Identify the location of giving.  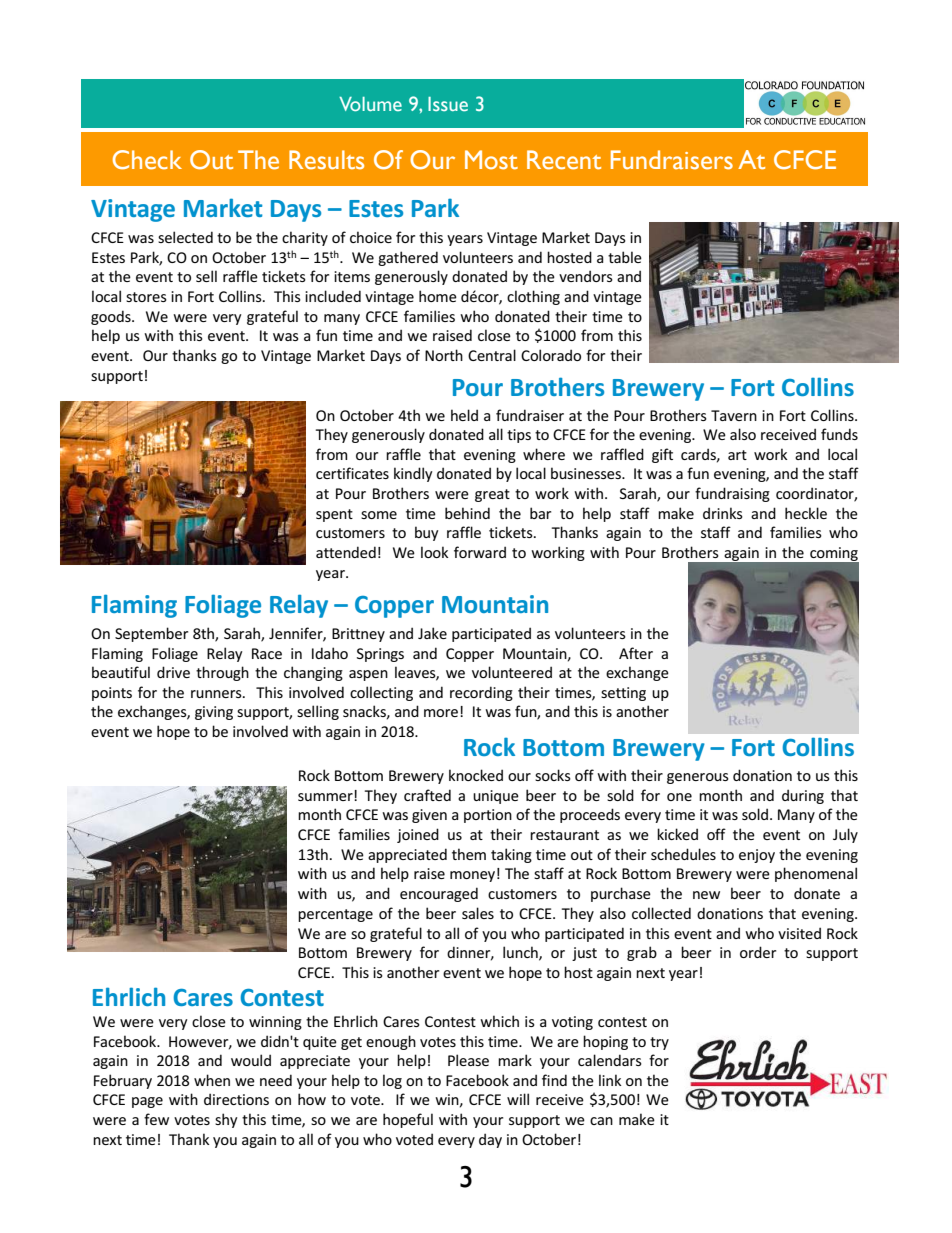
(214, 713).
